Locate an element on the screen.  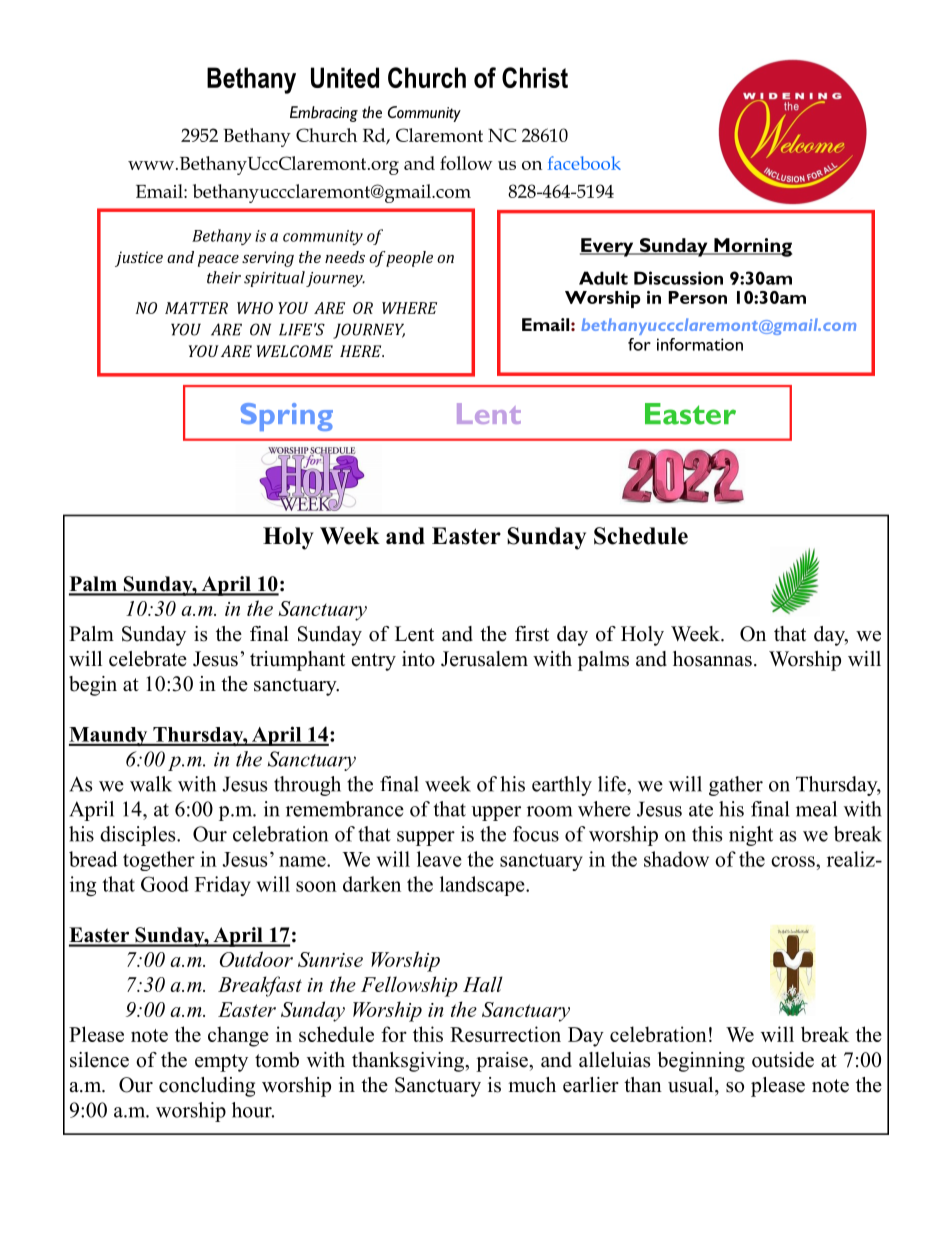
night is located at coordinates (751, 836).
